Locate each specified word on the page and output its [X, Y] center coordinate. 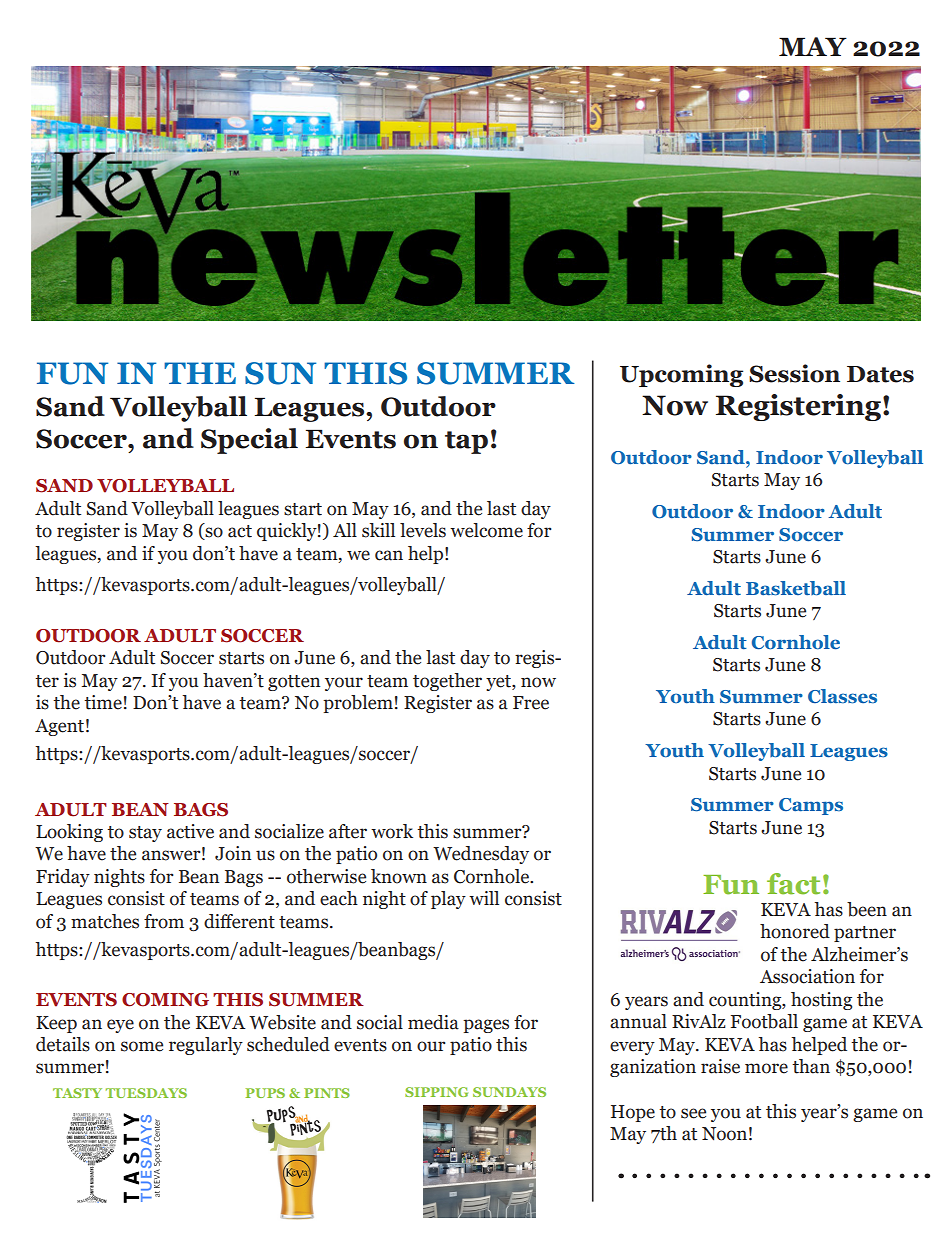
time [103, 702]
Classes [842, 696]
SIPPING [436, 1092]
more [766, 1068]
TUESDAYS [146, 1093]
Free [531, 703]
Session [794, 373]
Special [249, 441]
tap [466, 442]
